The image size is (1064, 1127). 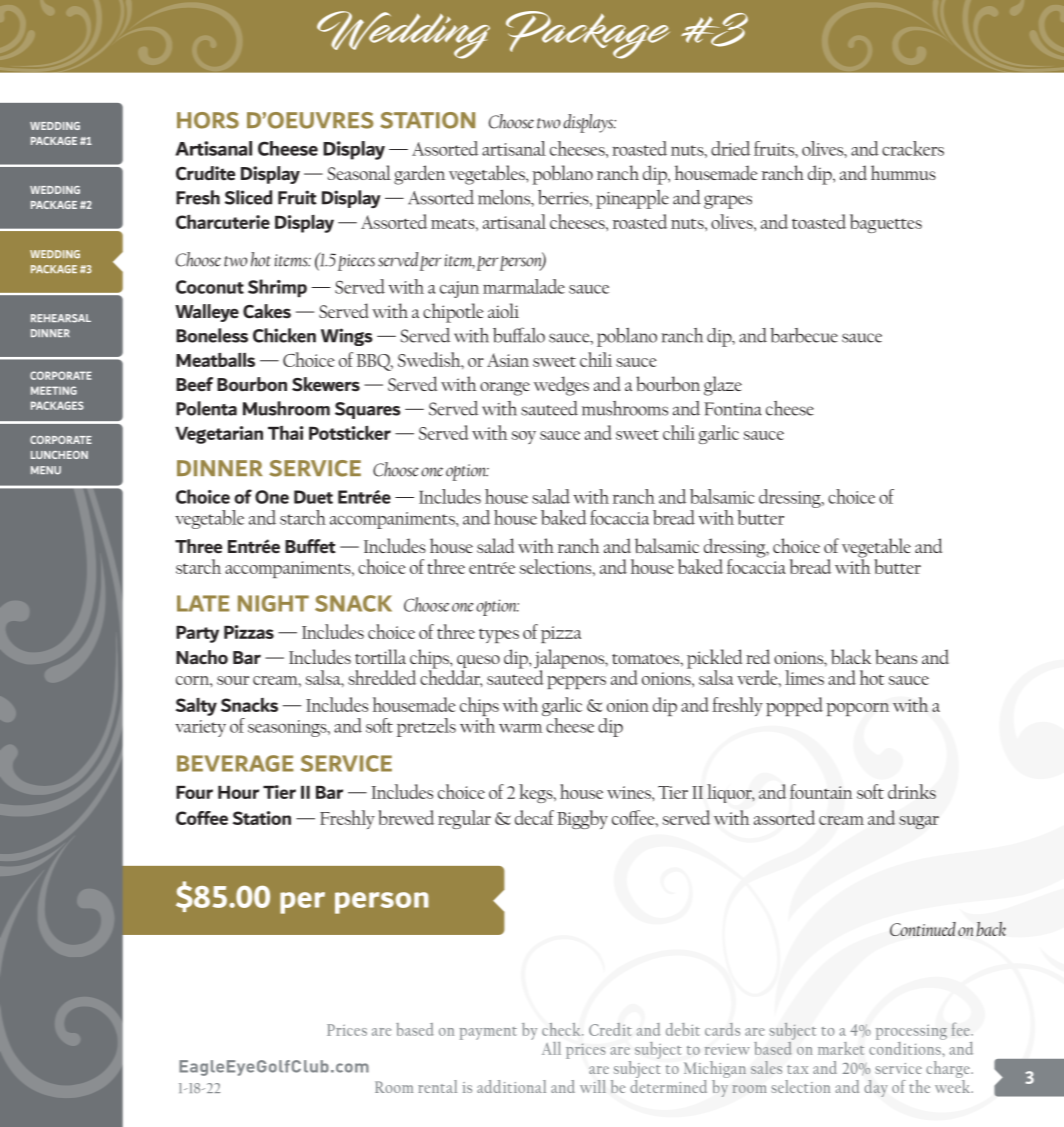 I want to click on Vegetarian, so click(x=219, y=435).
